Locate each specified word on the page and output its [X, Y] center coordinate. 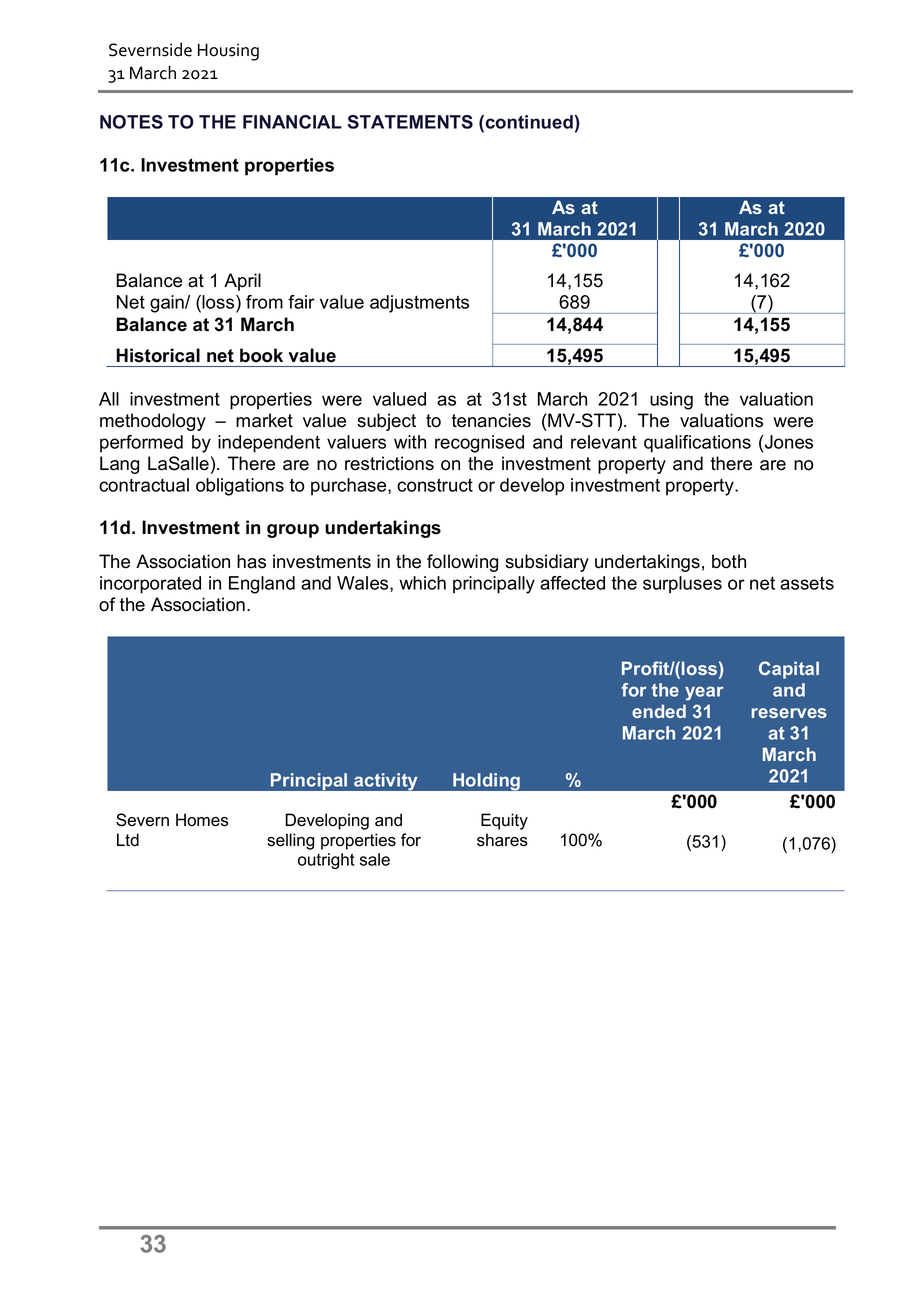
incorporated [150, 585]
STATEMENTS [410, 122]
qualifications [697, 444]
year [704, 693]
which [422, 583]
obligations [240, 487]
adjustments [419, 304]
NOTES [131, 122]
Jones [788, 442]
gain [168, 304]
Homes [202, 820]
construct [435, 485]
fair [301, 302]
